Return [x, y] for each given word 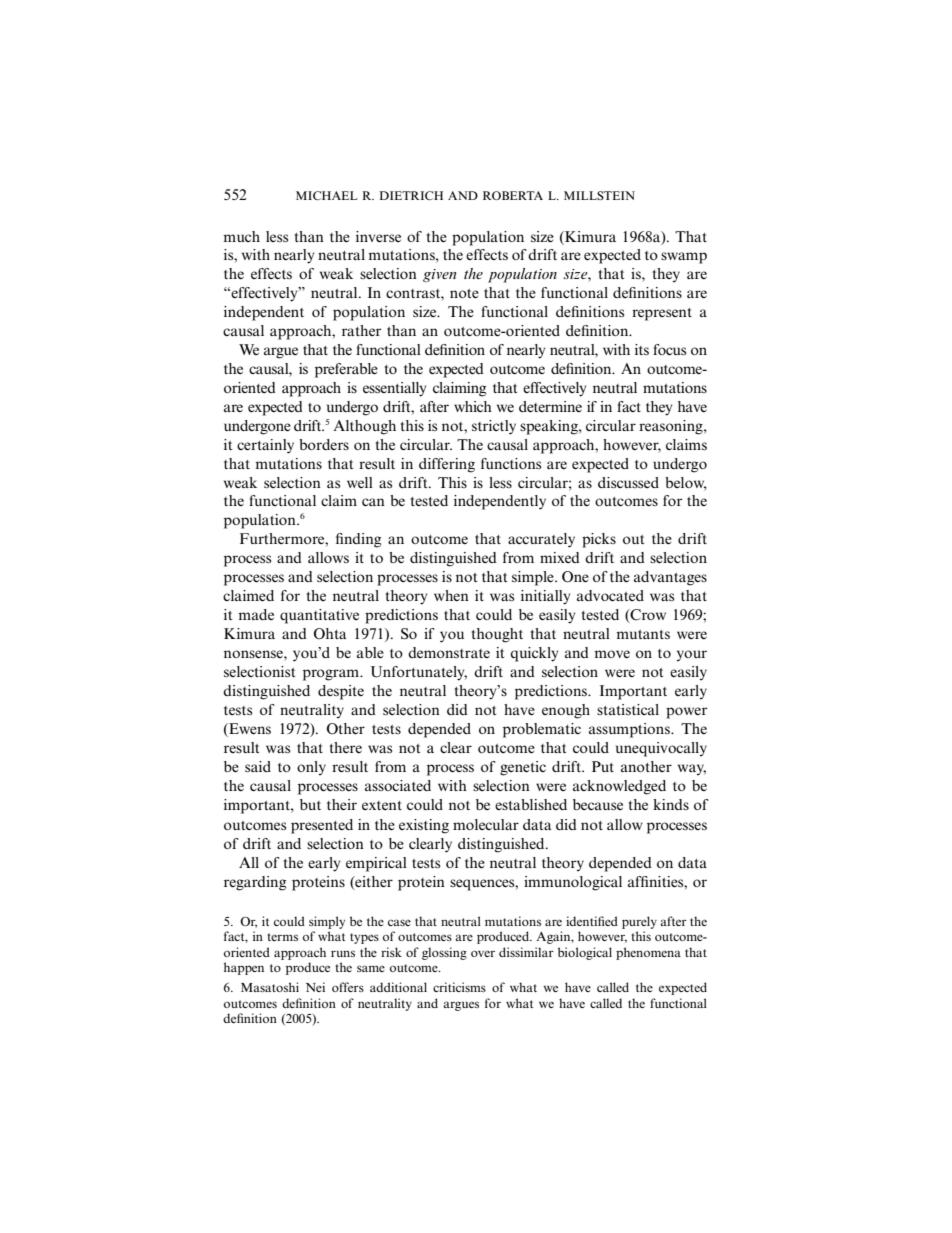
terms [282, 937]
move [612, 654]
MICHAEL [326, 195]
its [642, 349]
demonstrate [449, 652]
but [310, 804]
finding [359, 540]
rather [361, 330]
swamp [684, 258]
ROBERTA [513, 195]
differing [447, 465]
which [473, 406]
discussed [628, 482]
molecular [486, 824]
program [332, 675]
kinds [671, 804]
